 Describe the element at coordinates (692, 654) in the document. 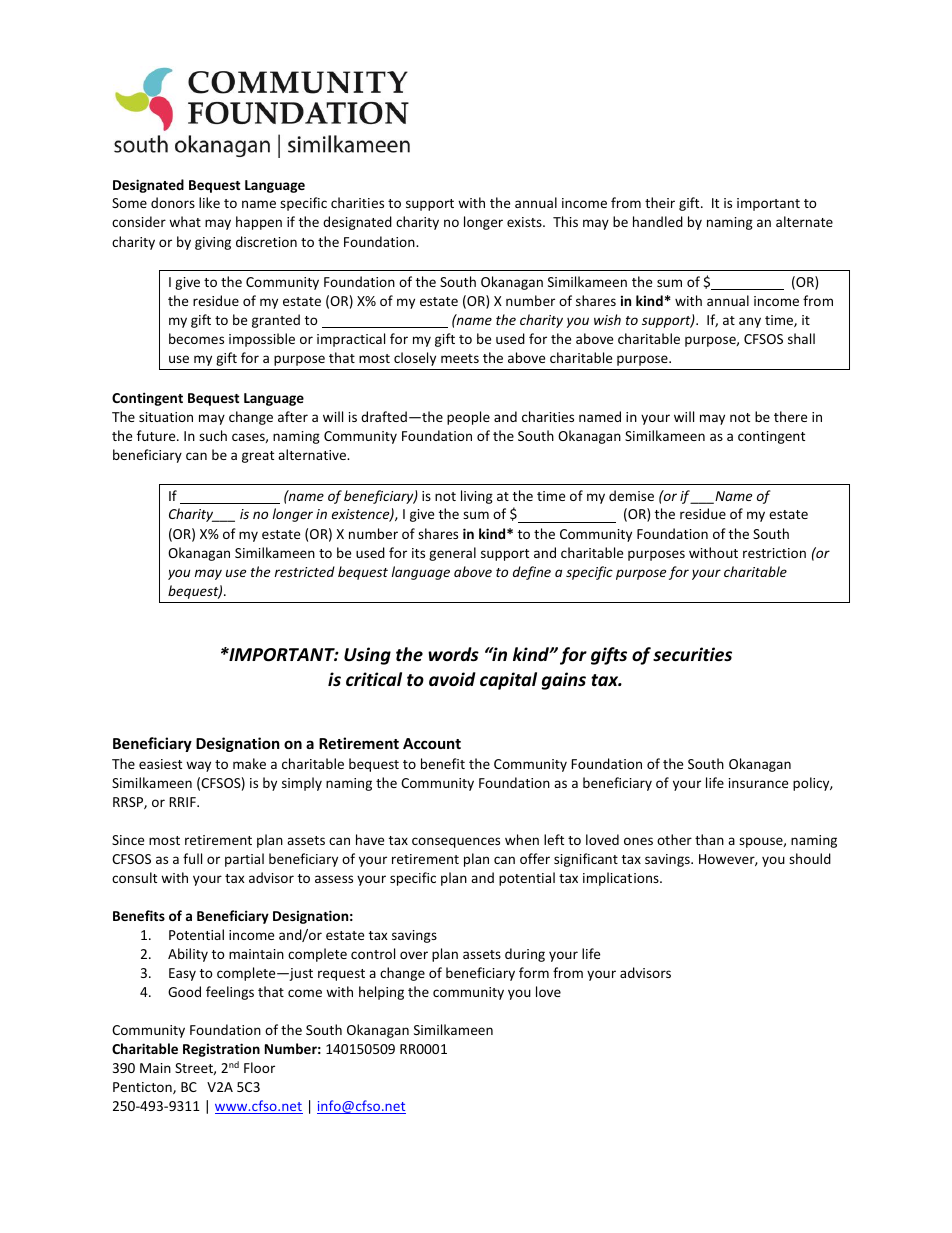

I see `securities` at that location.
